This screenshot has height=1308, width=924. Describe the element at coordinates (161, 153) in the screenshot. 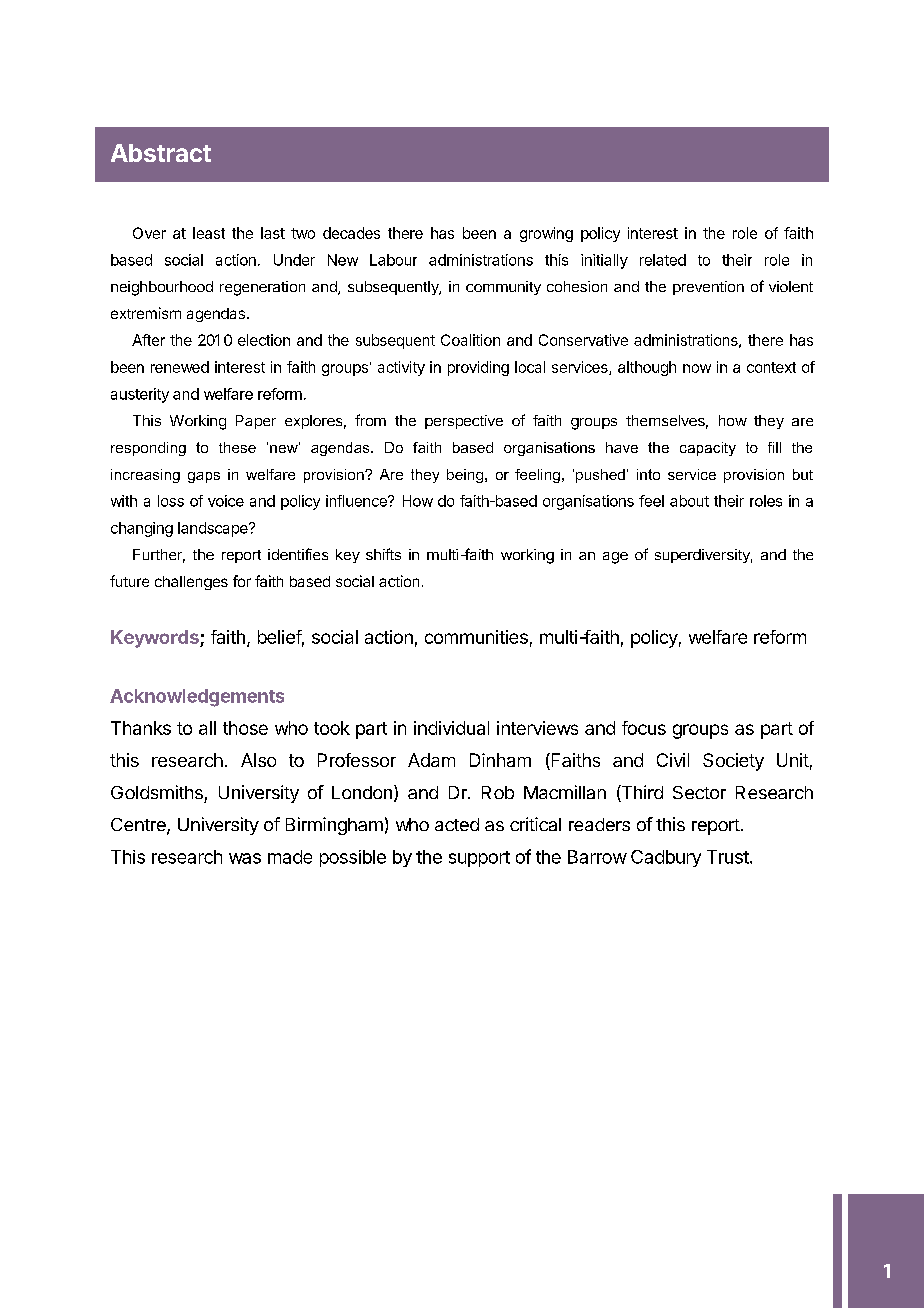

I see `Abstract` at that location.
